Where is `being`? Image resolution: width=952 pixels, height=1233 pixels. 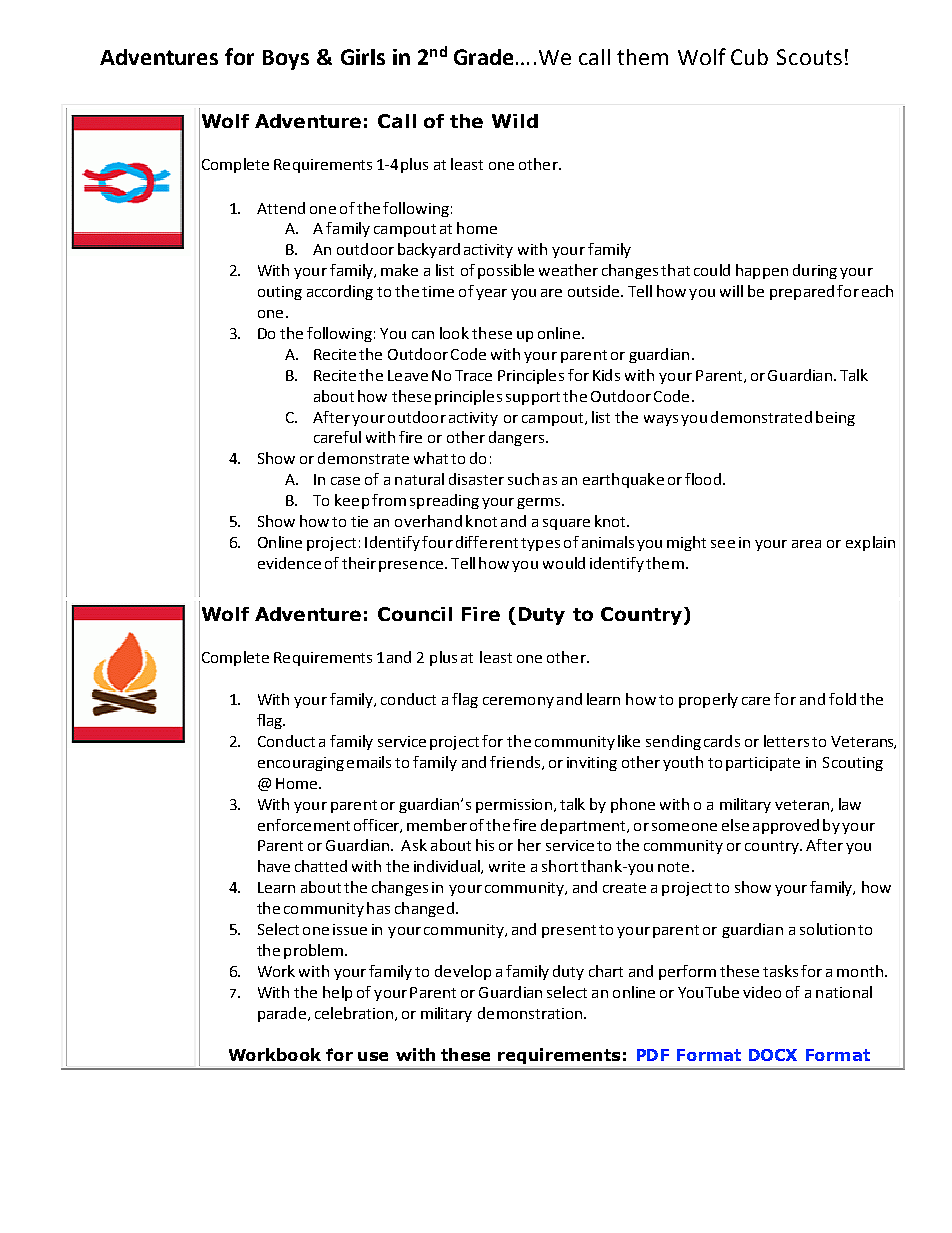 being is located at coordinates (835, 418).
